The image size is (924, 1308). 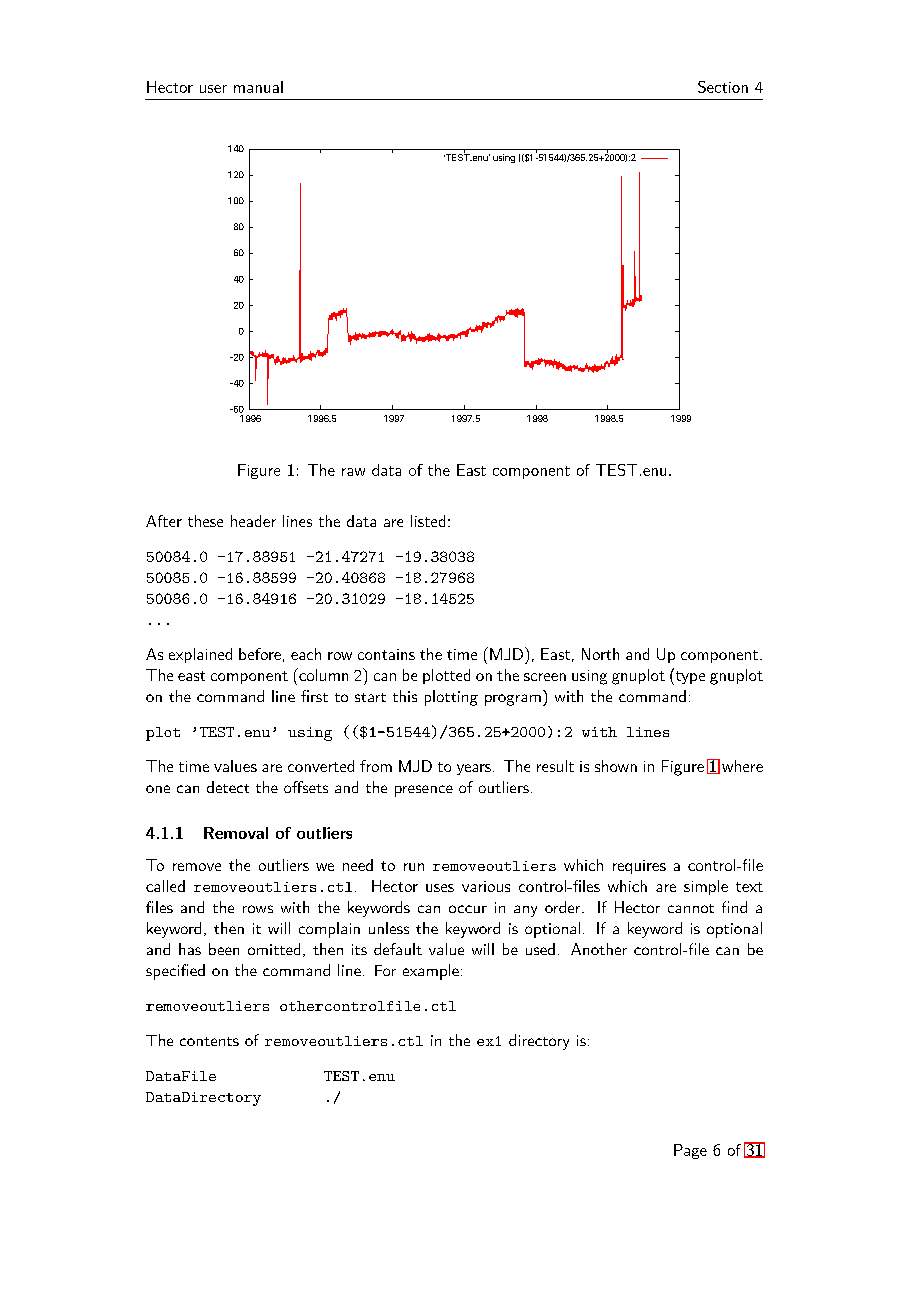 I want to click on uses, so click(x=440, y=888).
